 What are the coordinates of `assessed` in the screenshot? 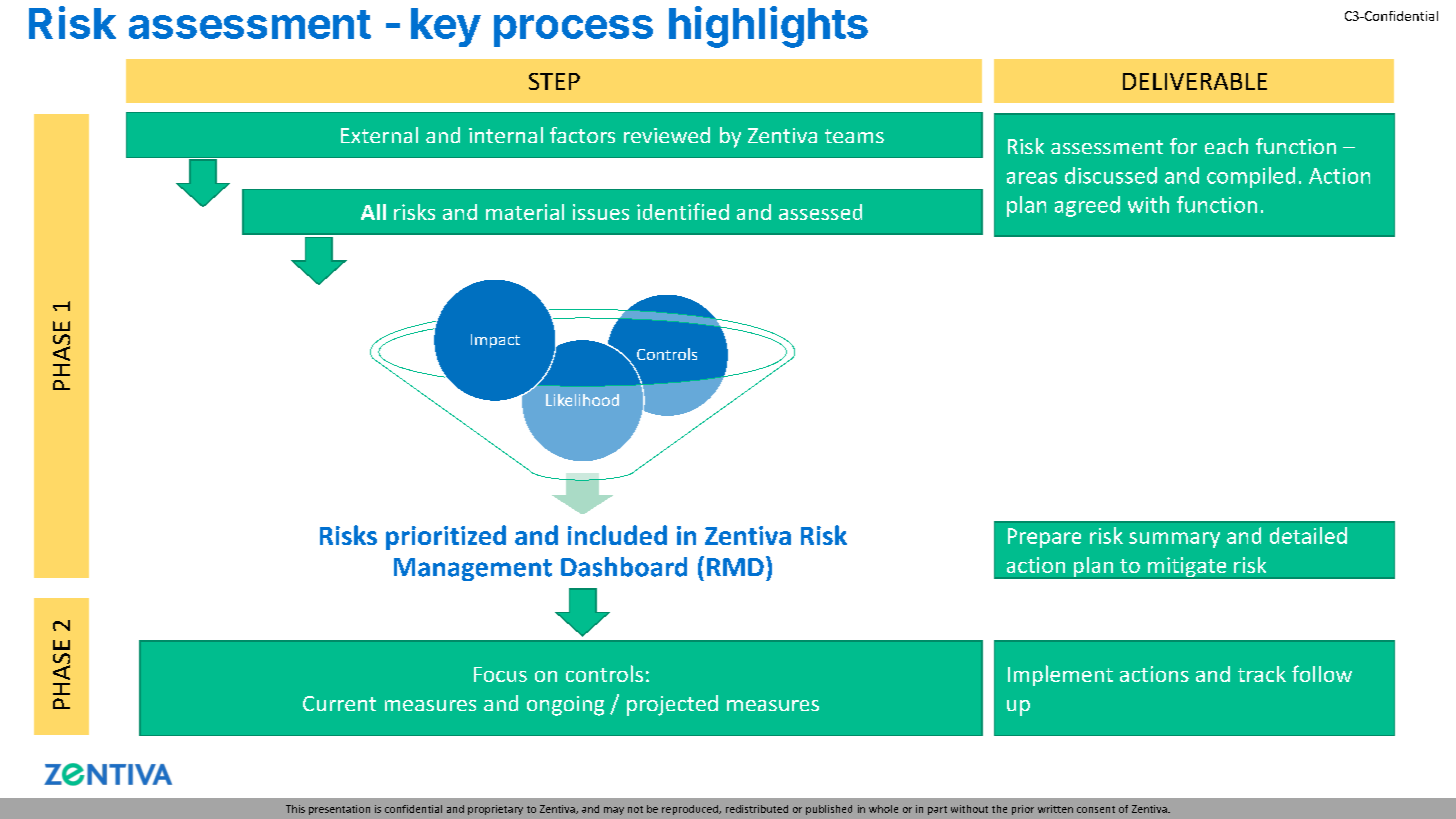 It's located at (820, 212).
